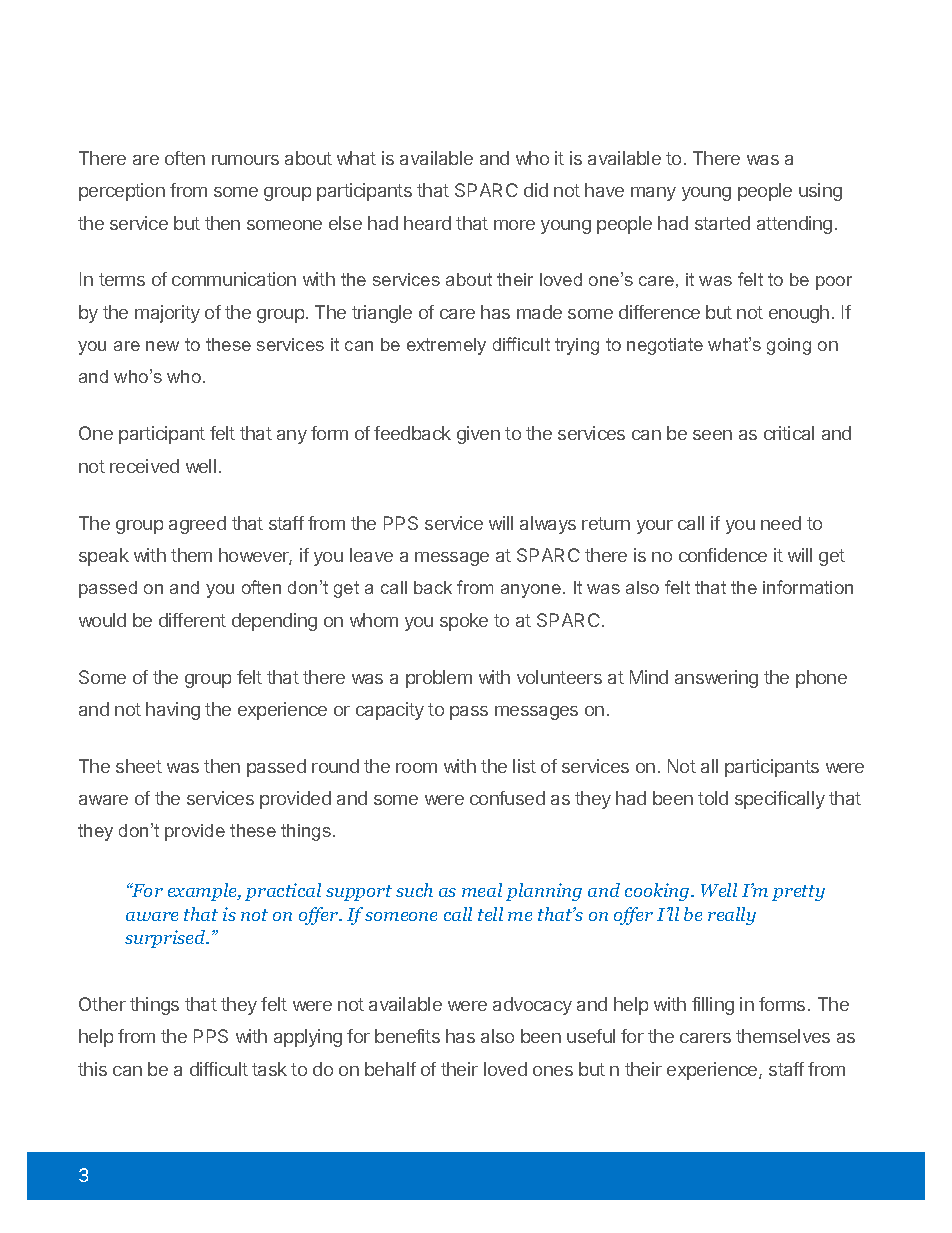 The width and height of the screenshot is (952, 1233). What do you see at coordinates (713, 1006) in the screenshot?
I see `filling` at bounding box center [713, 1006].
